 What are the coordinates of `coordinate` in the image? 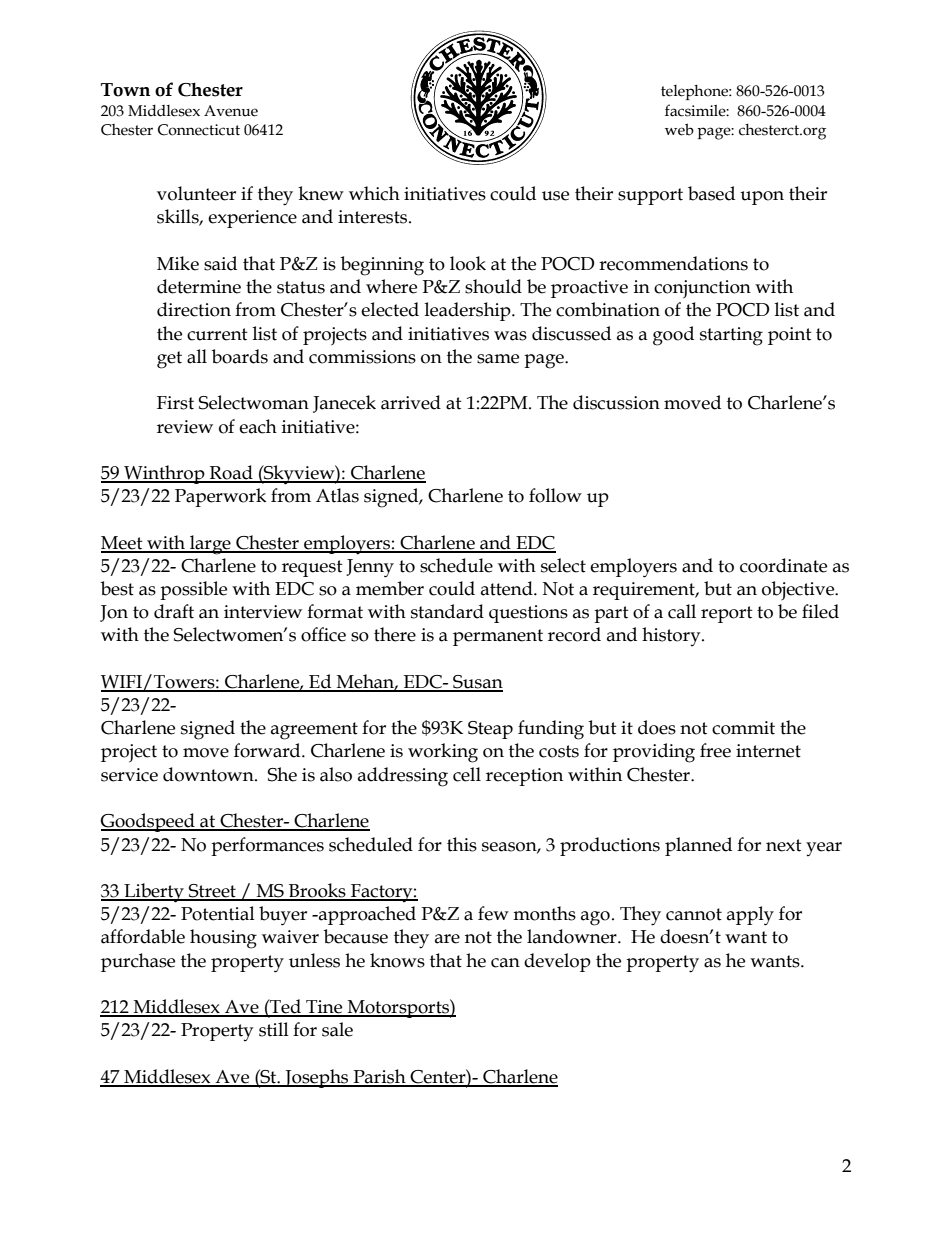 It's located at (783, 565).
